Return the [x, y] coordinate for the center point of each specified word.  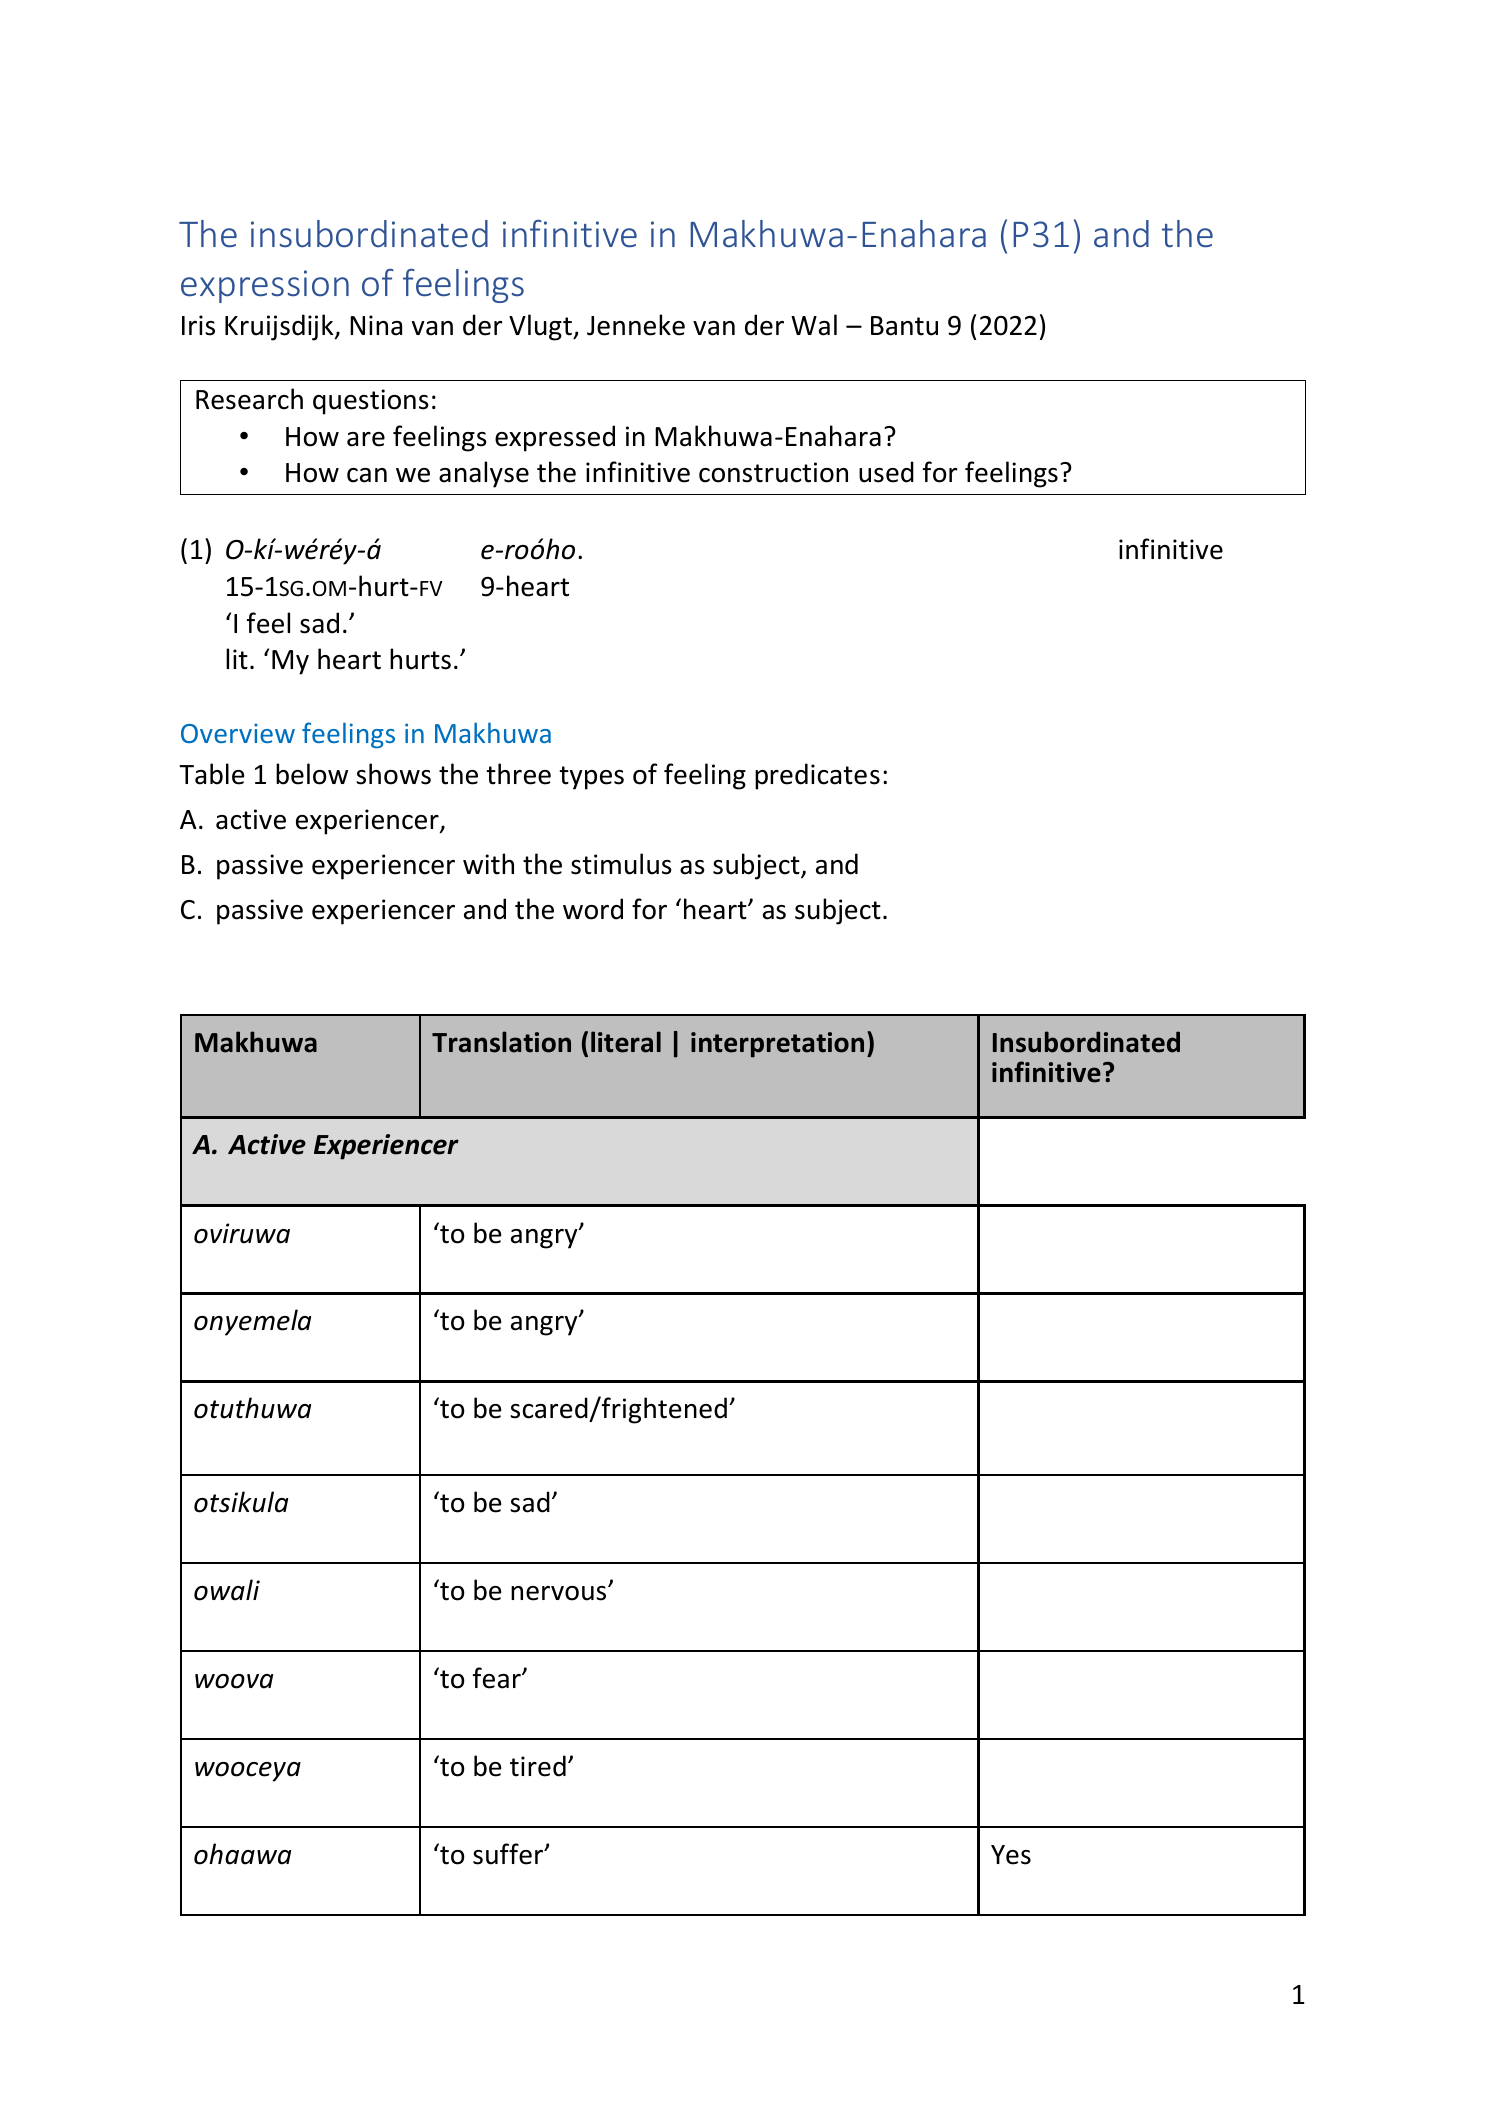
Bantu [904, 326]
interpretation [777, 1045]
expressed [555, 438]
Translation [501, 1042]
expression [265, 286]
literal [626, 1042]
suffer [509, 1854]
